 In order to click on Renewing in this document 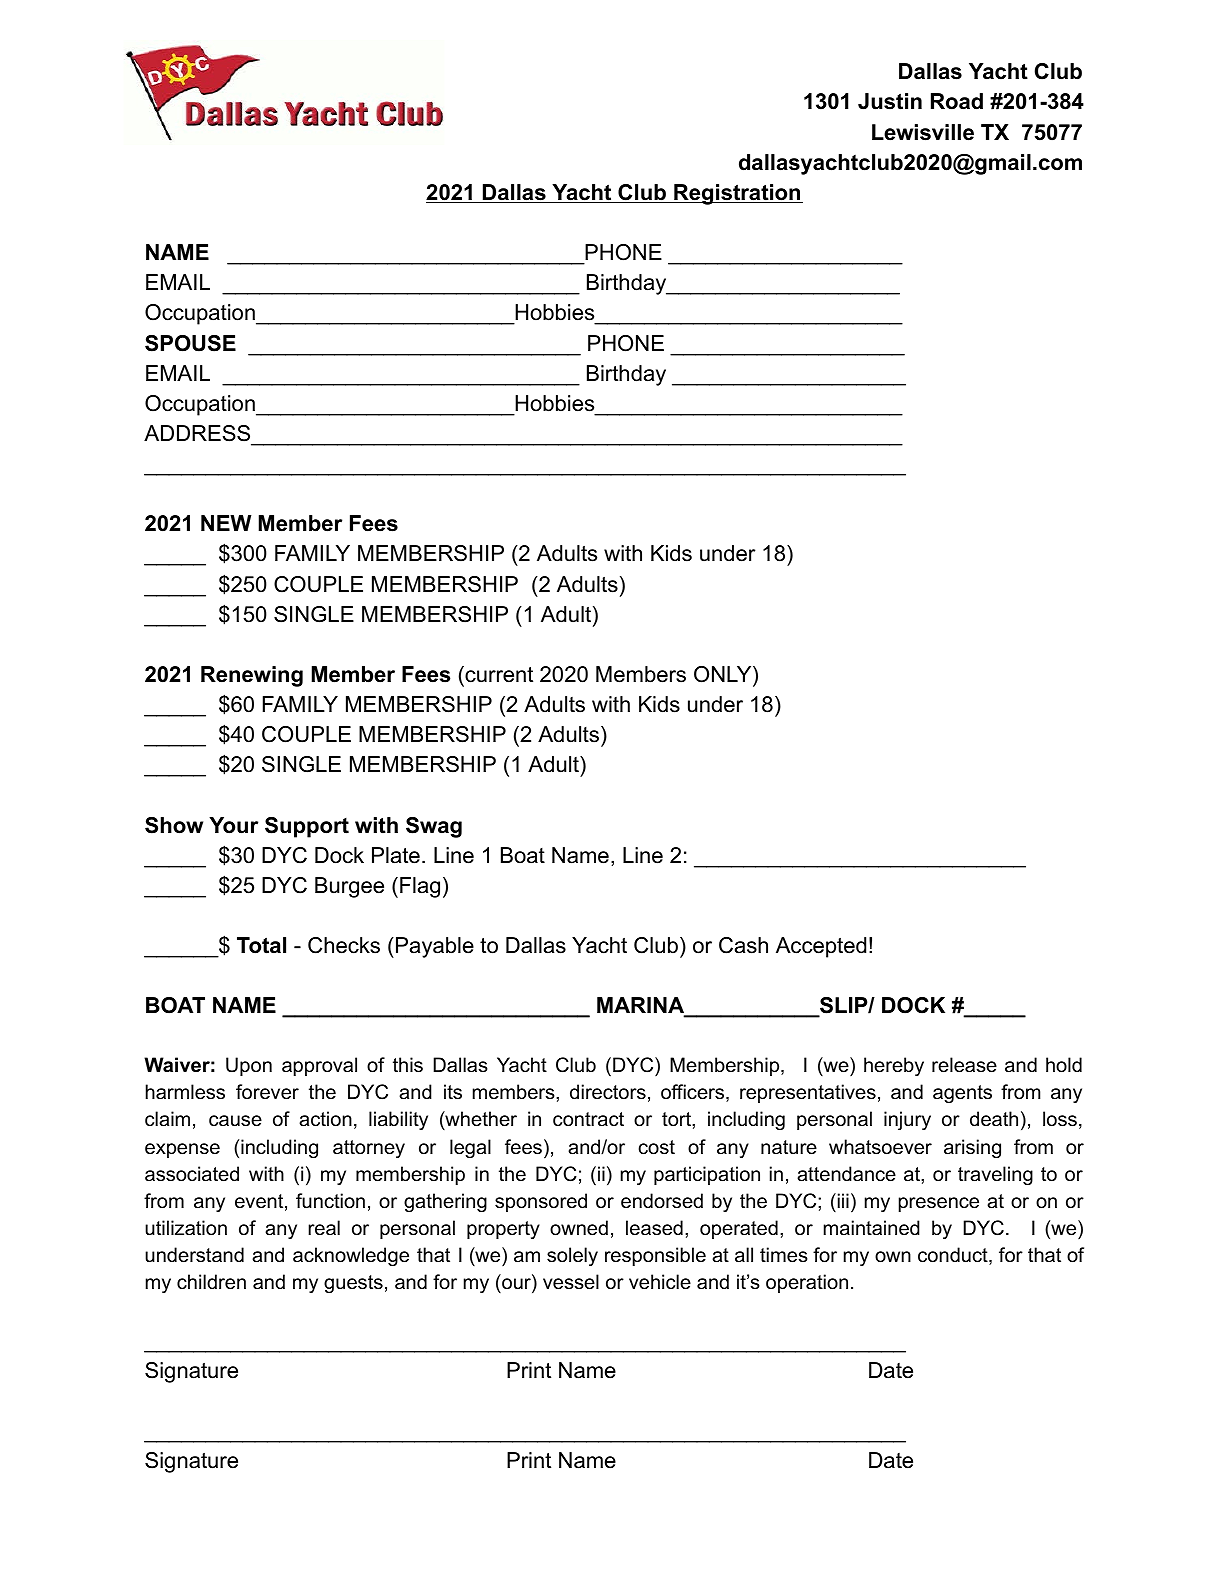, I will do `click(252, 676)`.
